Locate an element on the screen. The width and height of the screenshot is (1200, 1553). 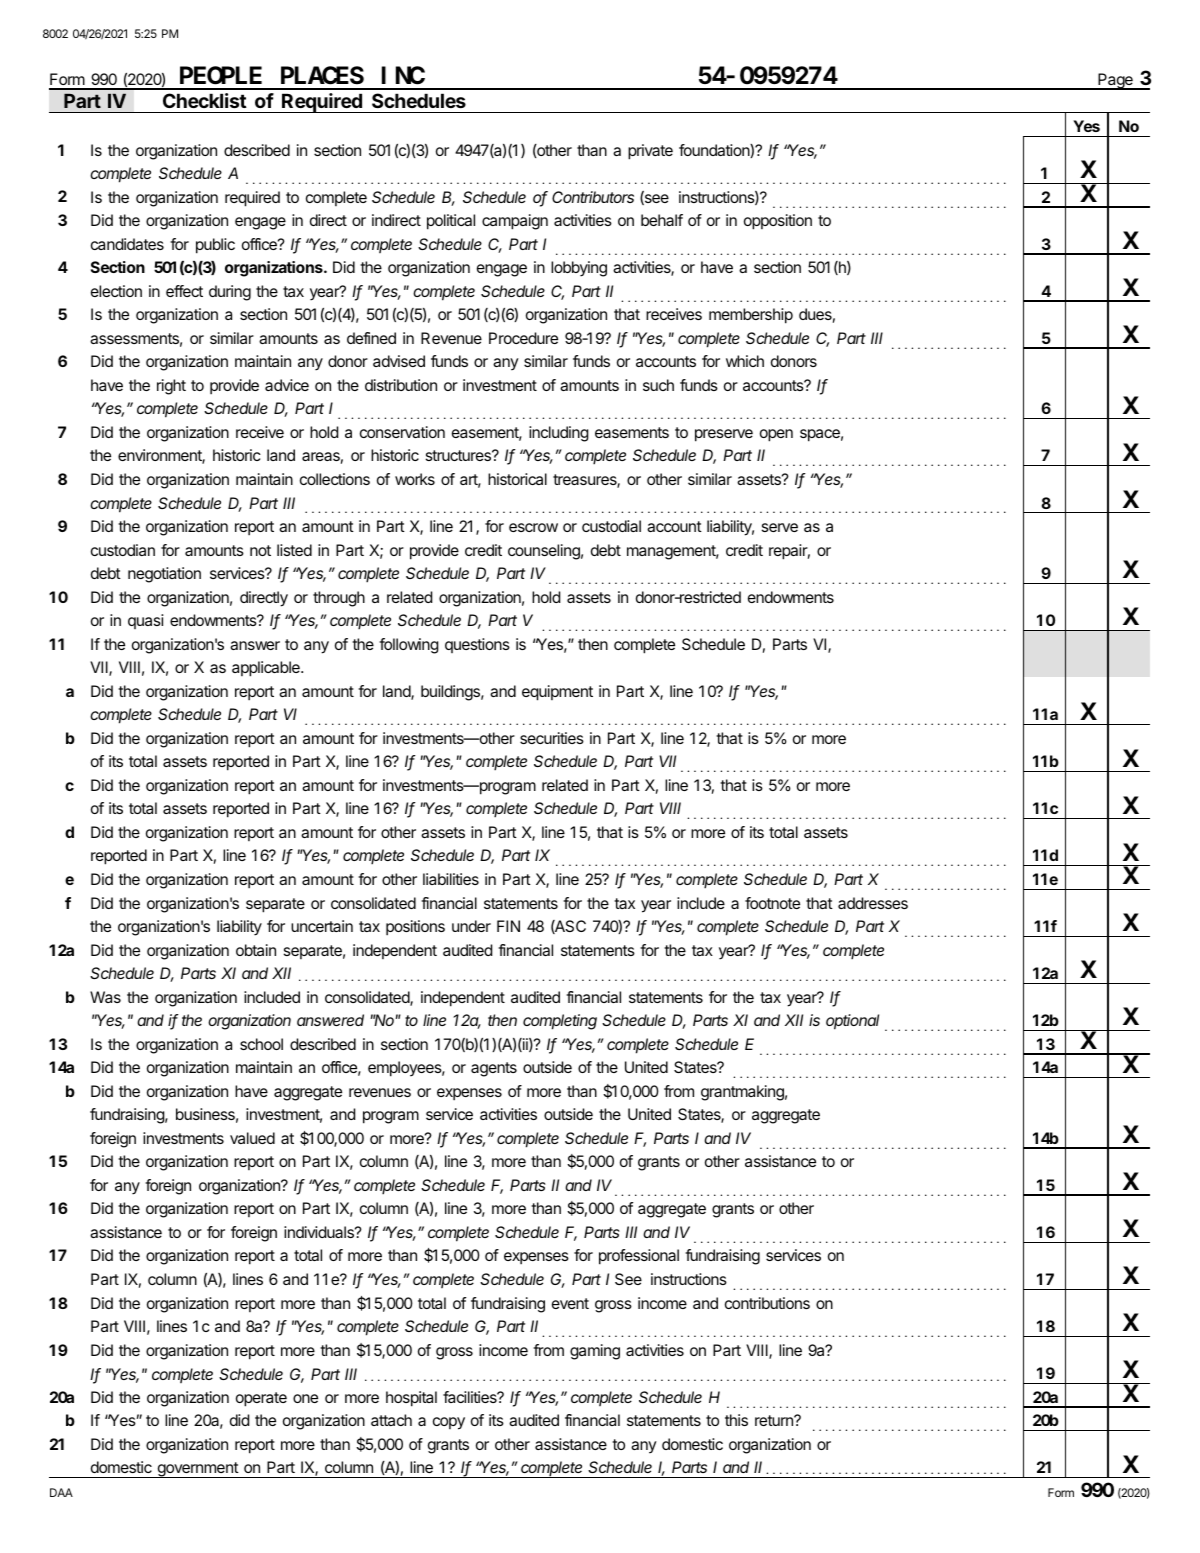
copy is located at coordinates (449, 1423).
